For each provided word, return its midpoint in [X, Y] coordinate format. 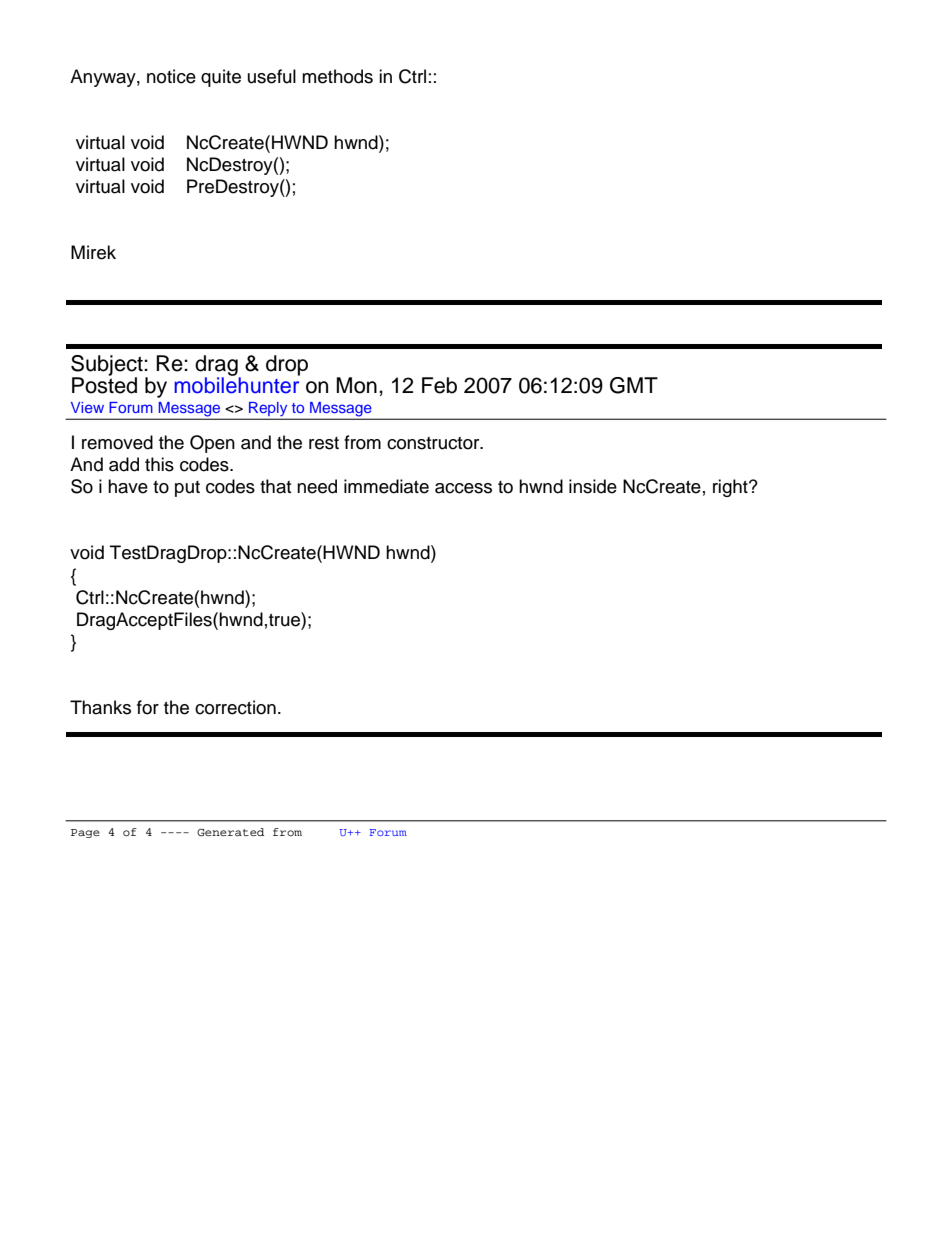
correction [235, 707]
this [159, 464]
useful [272, 76]
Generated [230, 832]
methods [337, 76]
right [731, 488]
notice [171, 76]
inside [593, 486]
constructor [434, 443]
